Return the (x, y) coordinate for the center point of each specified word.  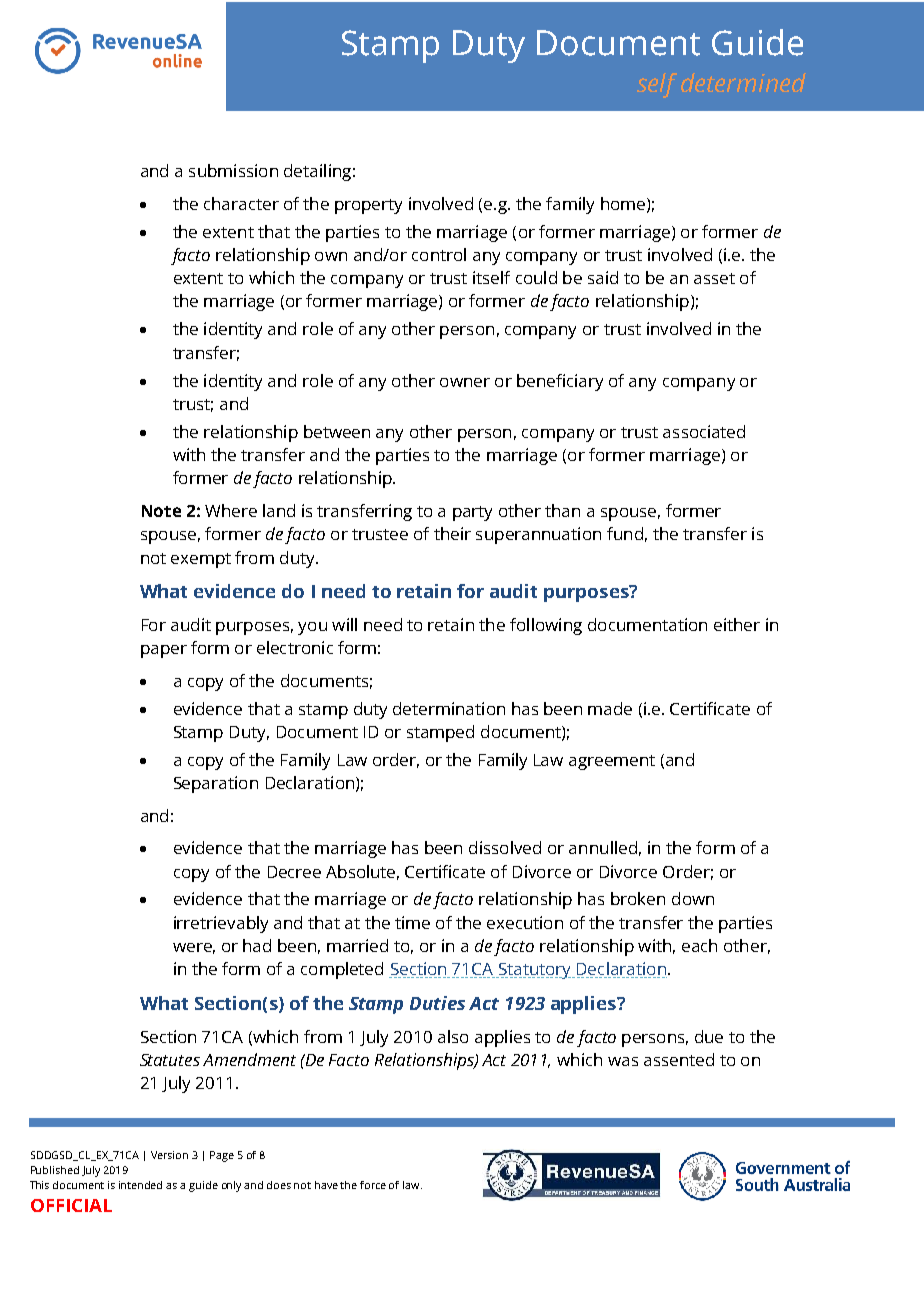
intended (140, 1185)
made (610, 708)
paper (164, 651)
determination (449, 708)
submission (233, 170)
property (368, 206)
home (623, 203)
